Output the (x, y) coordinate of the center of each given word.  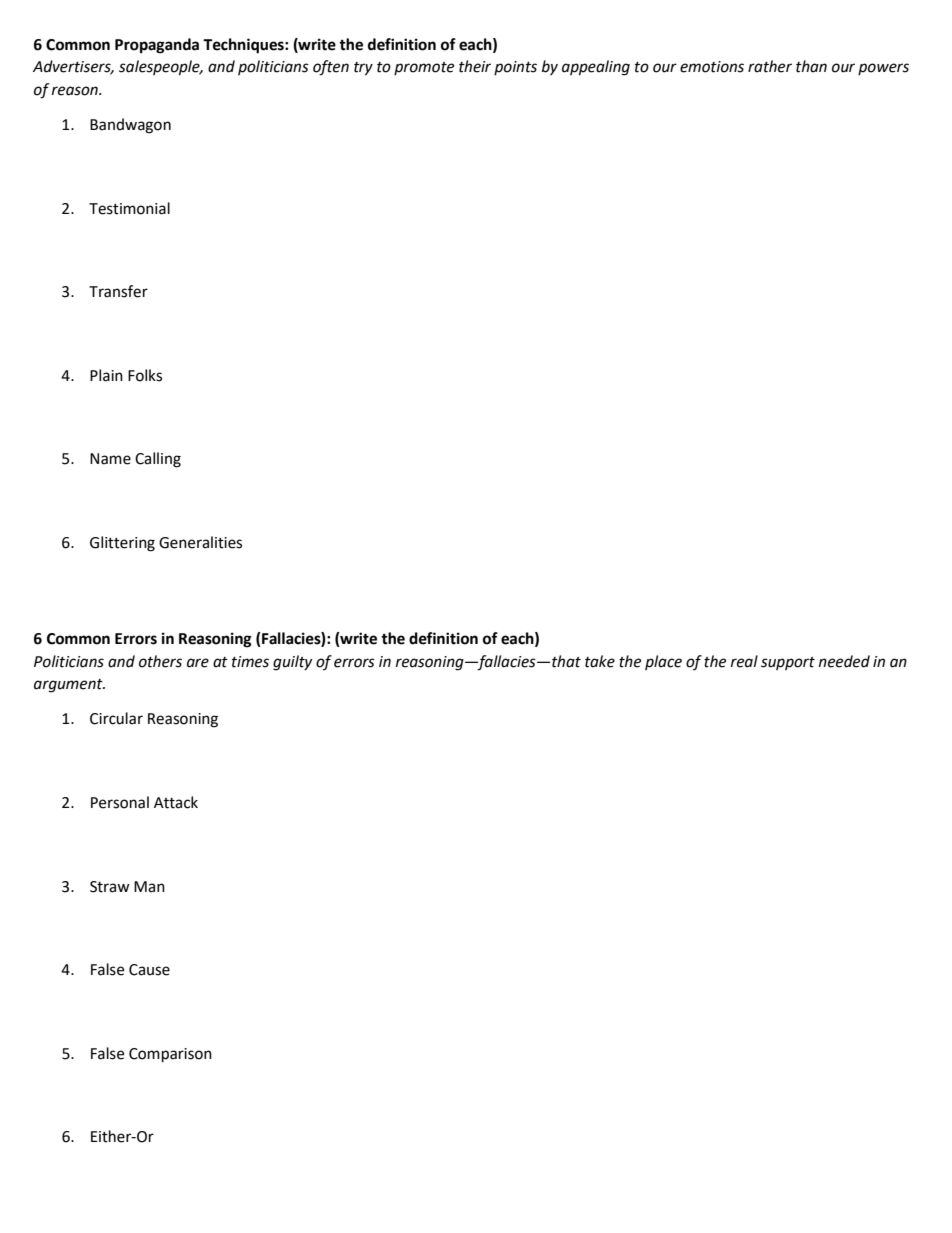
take (600, 661)
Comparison (170, 1055)
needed (844, 661)
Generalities (200, 542)
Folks (145, 375)
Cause (149, 970)
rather (770, 66)
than (811, 66)
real (744, 661)
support (788, 663)
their (475, 66)
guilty (292, 663)
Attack (176, 802)
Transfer (118, 291)
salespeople (160, 68)
